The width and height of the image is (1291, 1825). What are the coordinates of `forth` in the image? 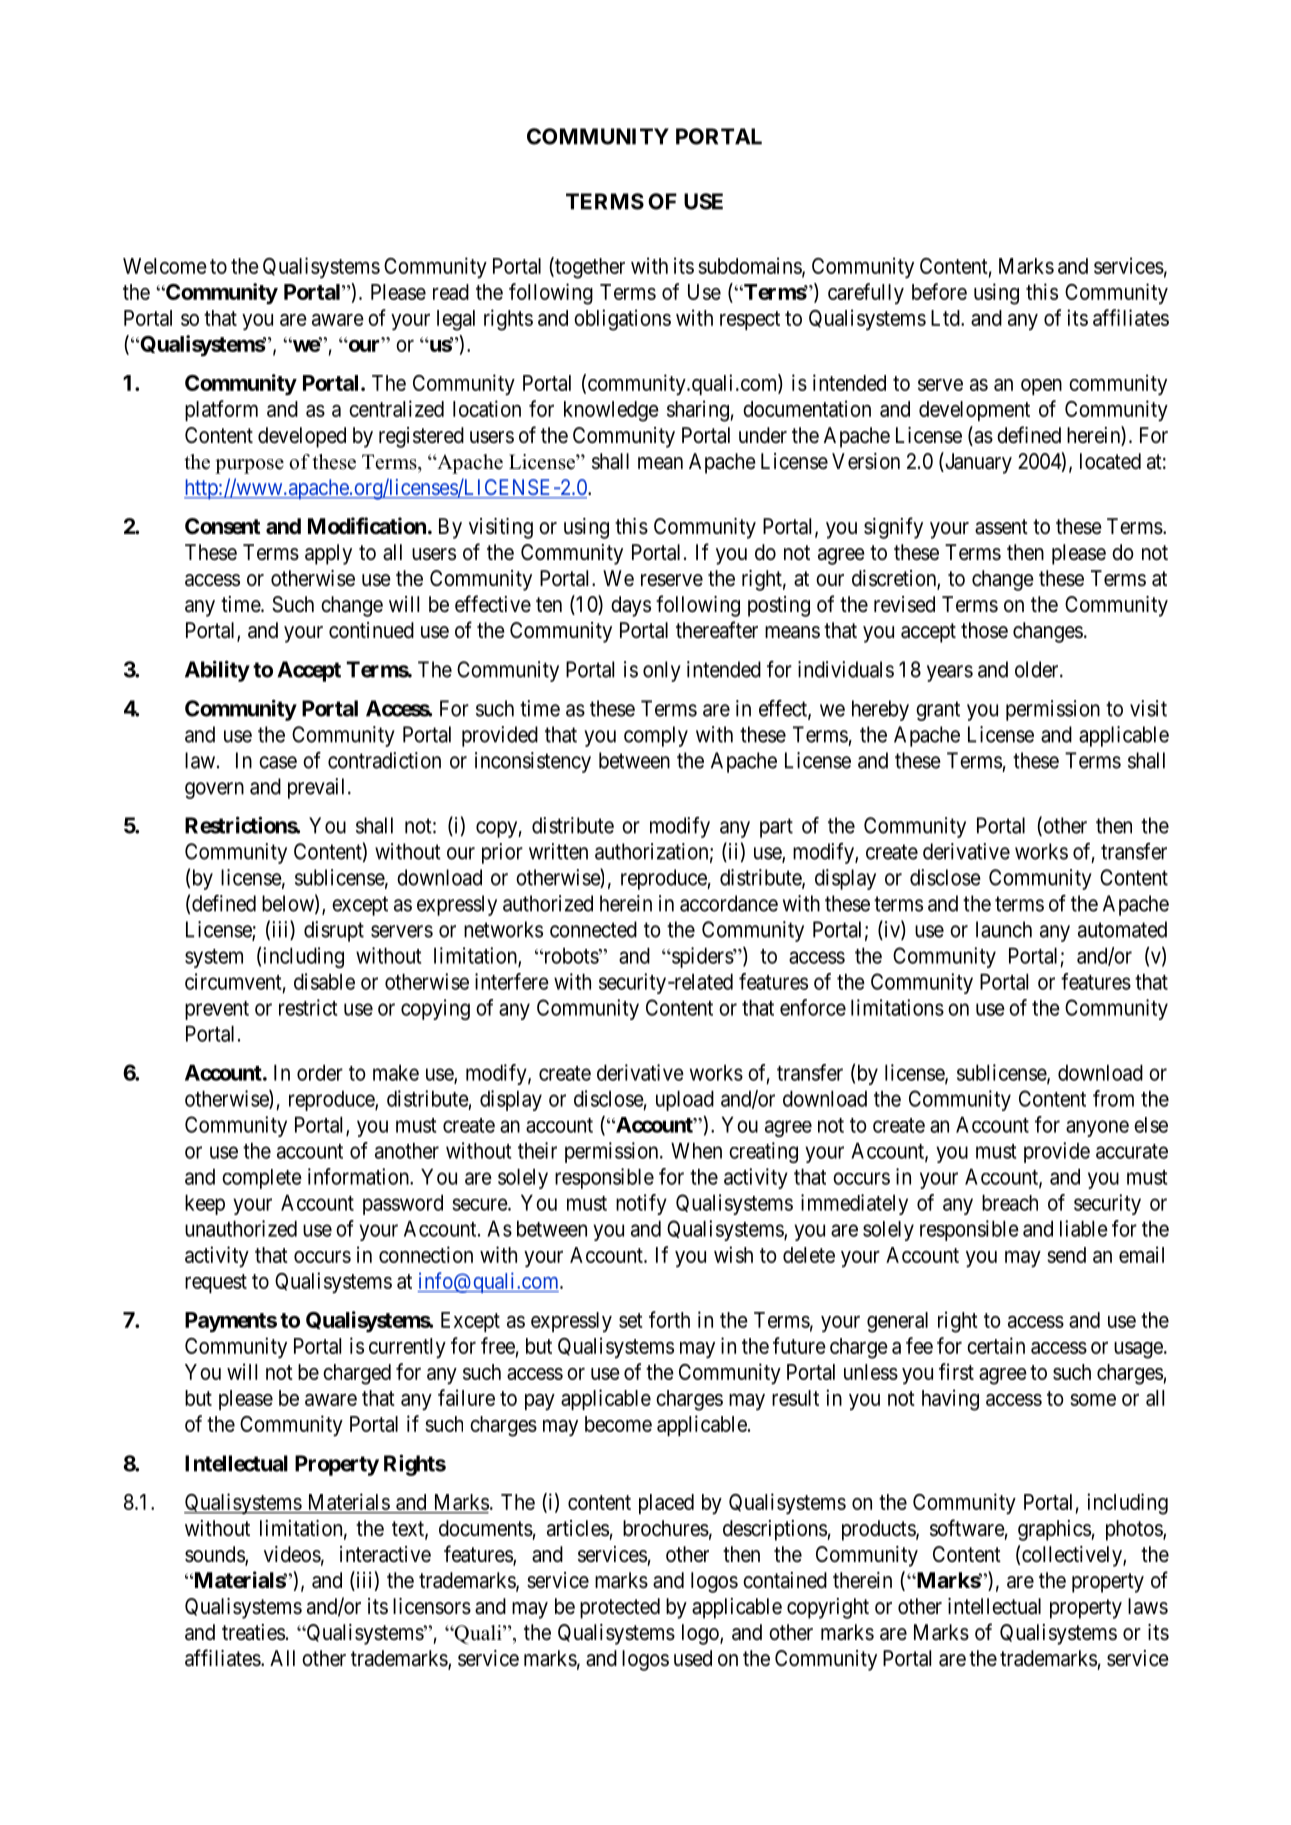 It's located at (669, 1319).
